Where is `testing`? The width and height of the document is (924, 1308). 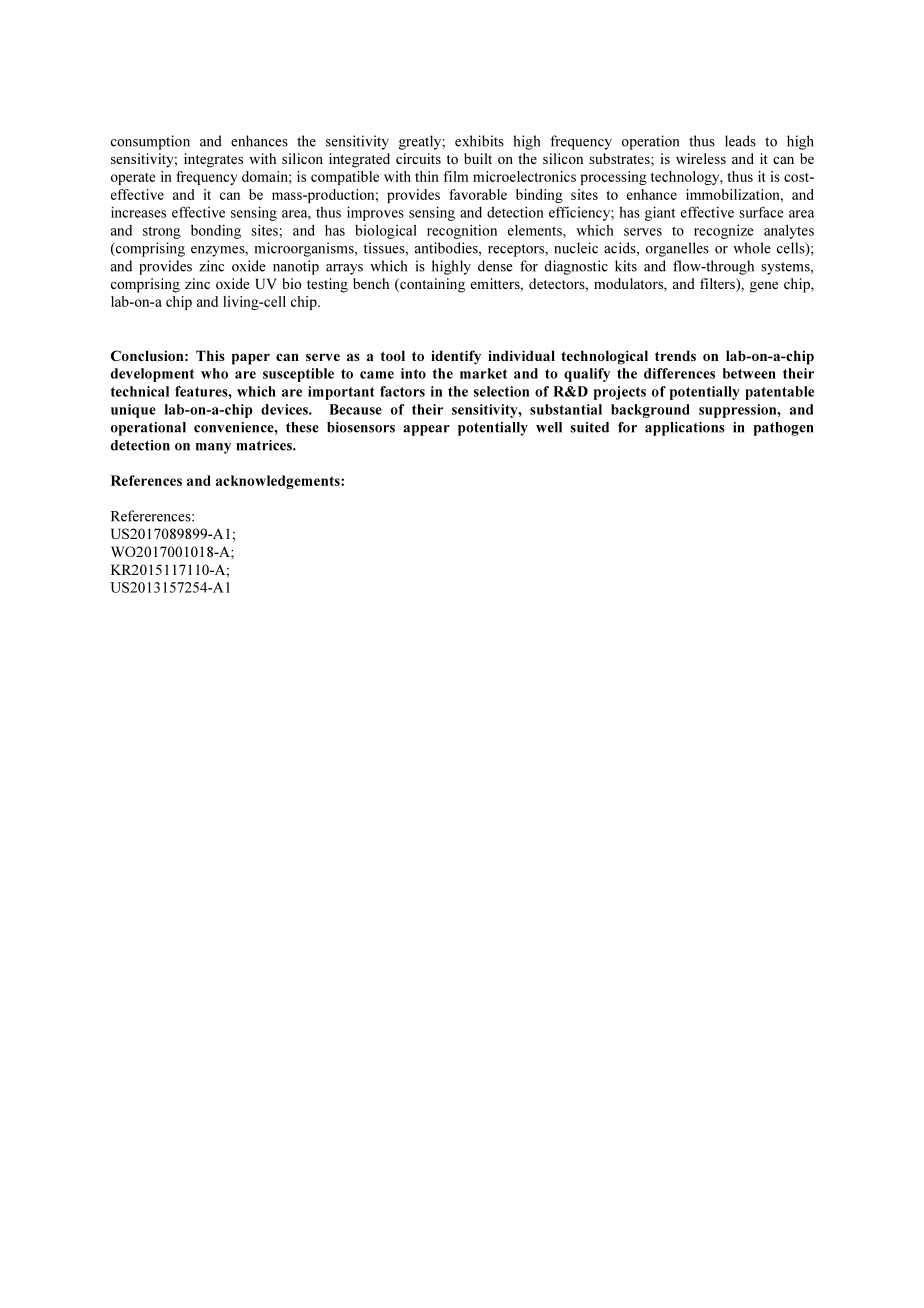
testing is located at coordinates (327, 285).
